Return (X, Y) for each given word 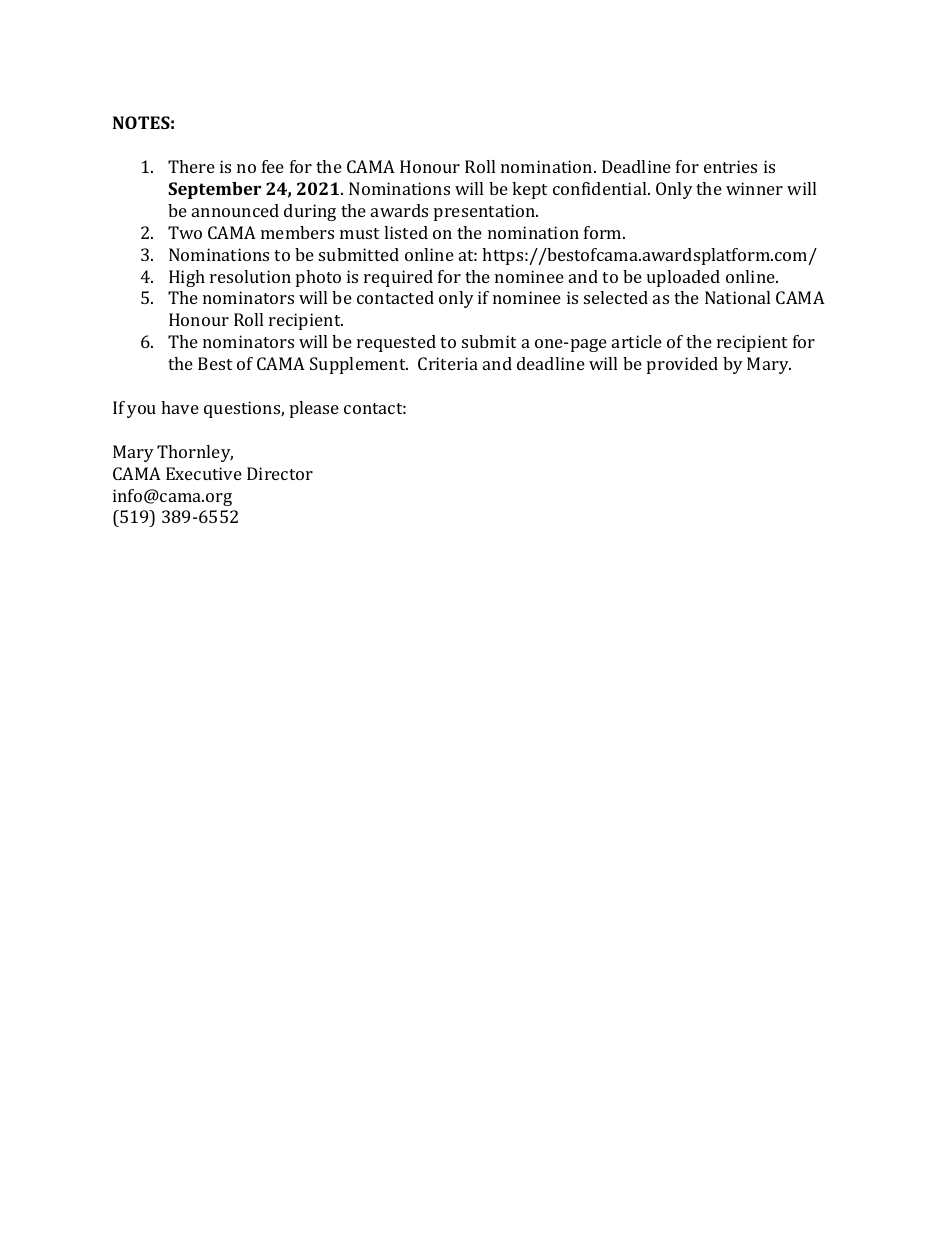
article (637, 341)
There (191, 166)
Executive (204, 473)
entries (730, 166)
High (187, 278)
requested (396, 343)
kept (529, 190)
